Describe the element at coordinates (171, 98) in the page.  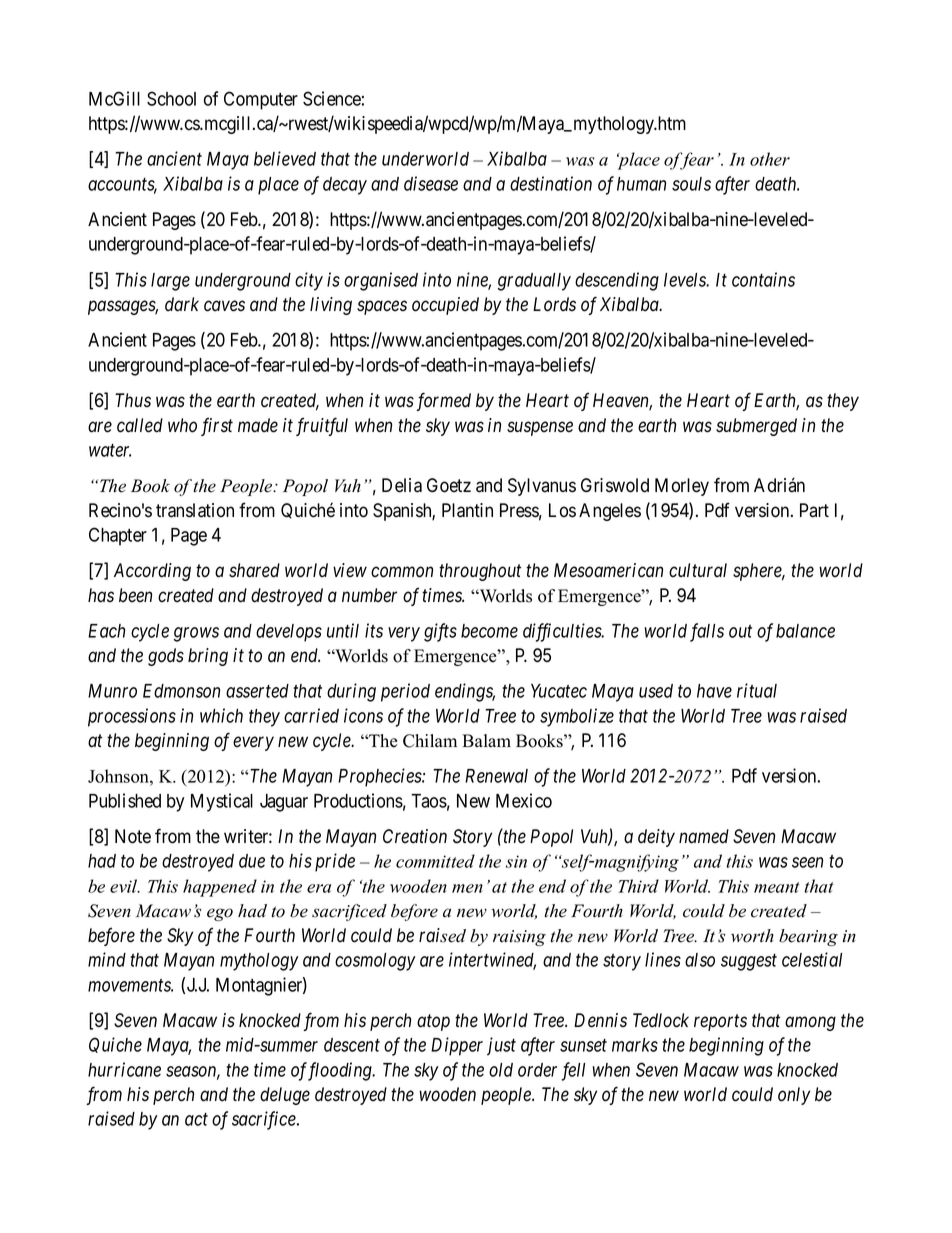
I see `School` at that location.
